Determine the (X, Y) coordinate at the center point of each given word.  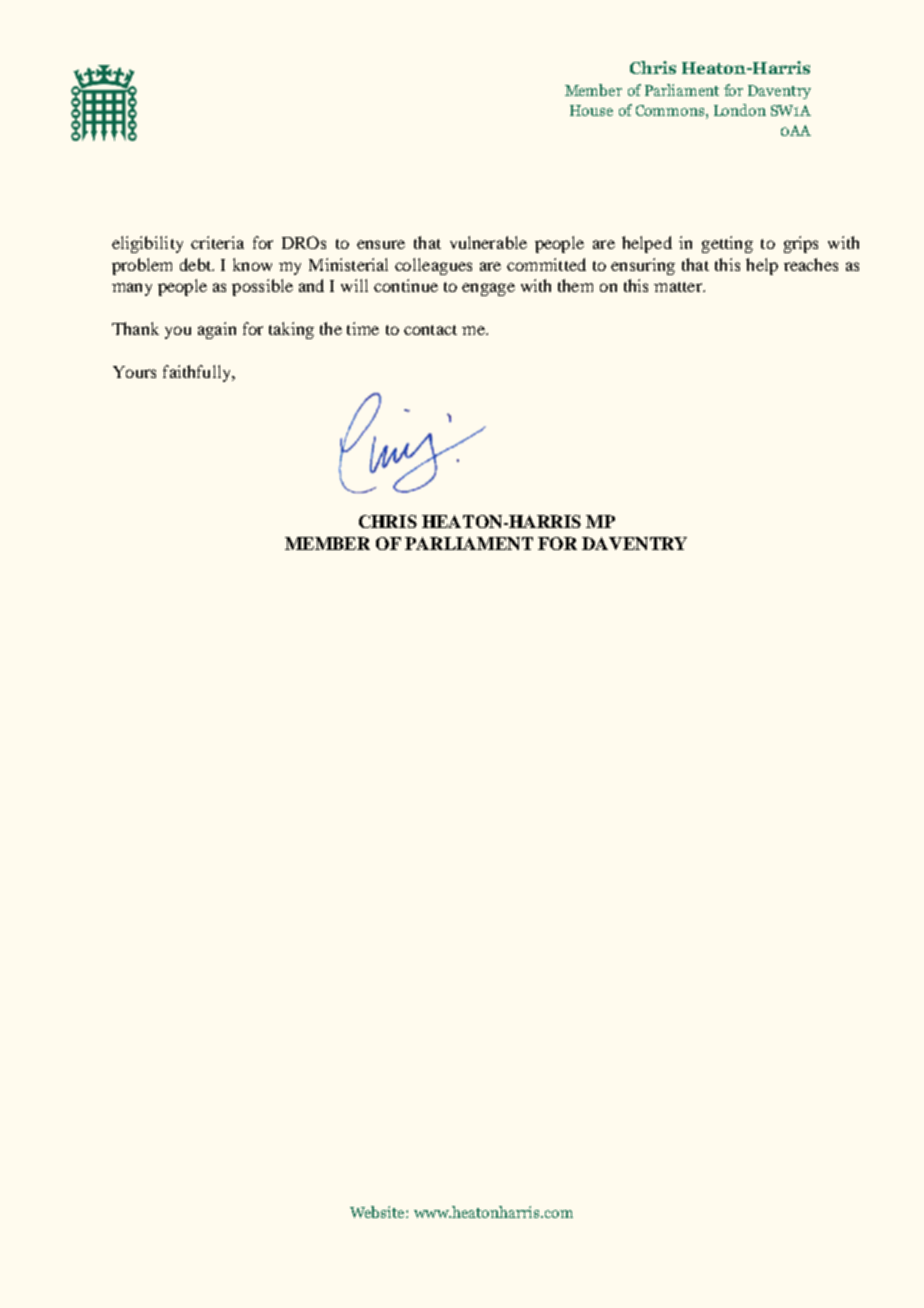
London (740, 110)
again (217, 330)
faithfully (198, 373)
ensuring (643, 266)
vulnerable (488, 242)
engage (488, 289)
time (363, 328)
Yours (134, 372)
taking (291, 330)
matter (679, 287)
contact (430, 330)
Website (378, 1212)
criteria (217, 242)
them (575, 285)
